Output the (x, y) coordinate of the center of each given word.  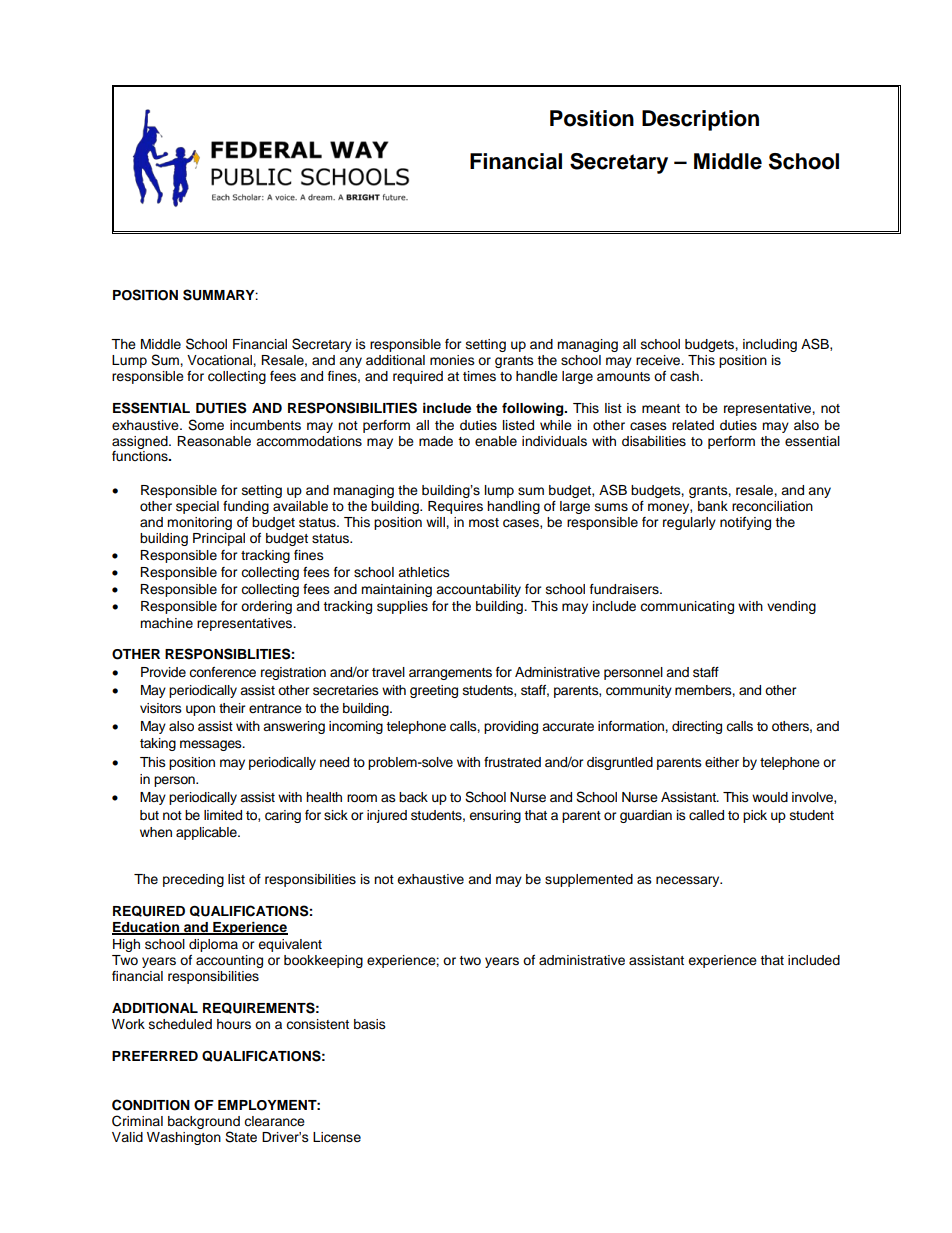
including (770, 345)
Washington (184, 1138)
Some (206, 425)
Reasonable (214, 441)
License (337, 1137)
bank (713, 506)
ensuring (495, 816)
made (436, 441)
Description (700, 120)
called (706, 815)
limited (223, 815)
